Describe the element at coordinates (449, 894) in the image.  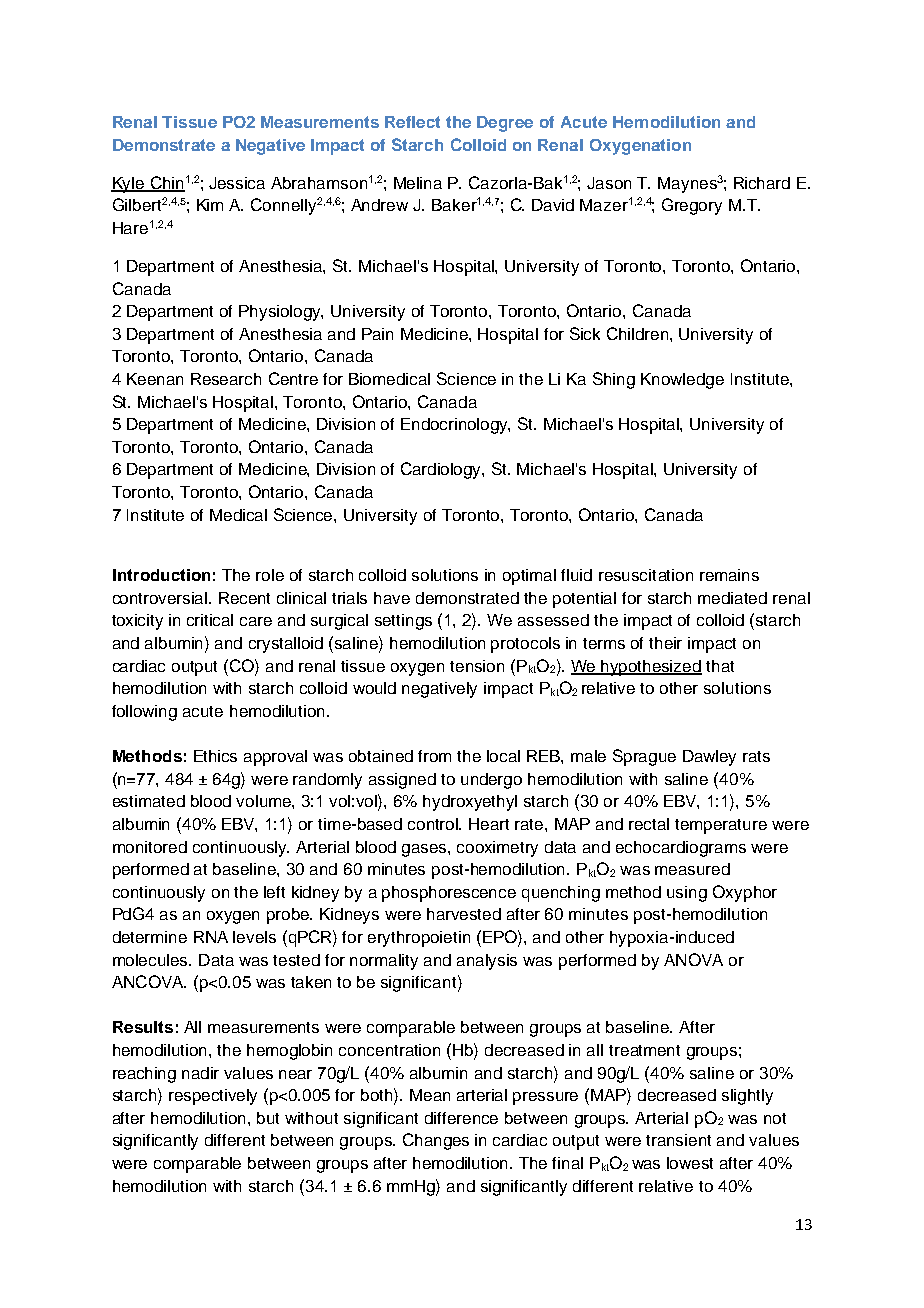
I see `phosphorescence` at that location.
